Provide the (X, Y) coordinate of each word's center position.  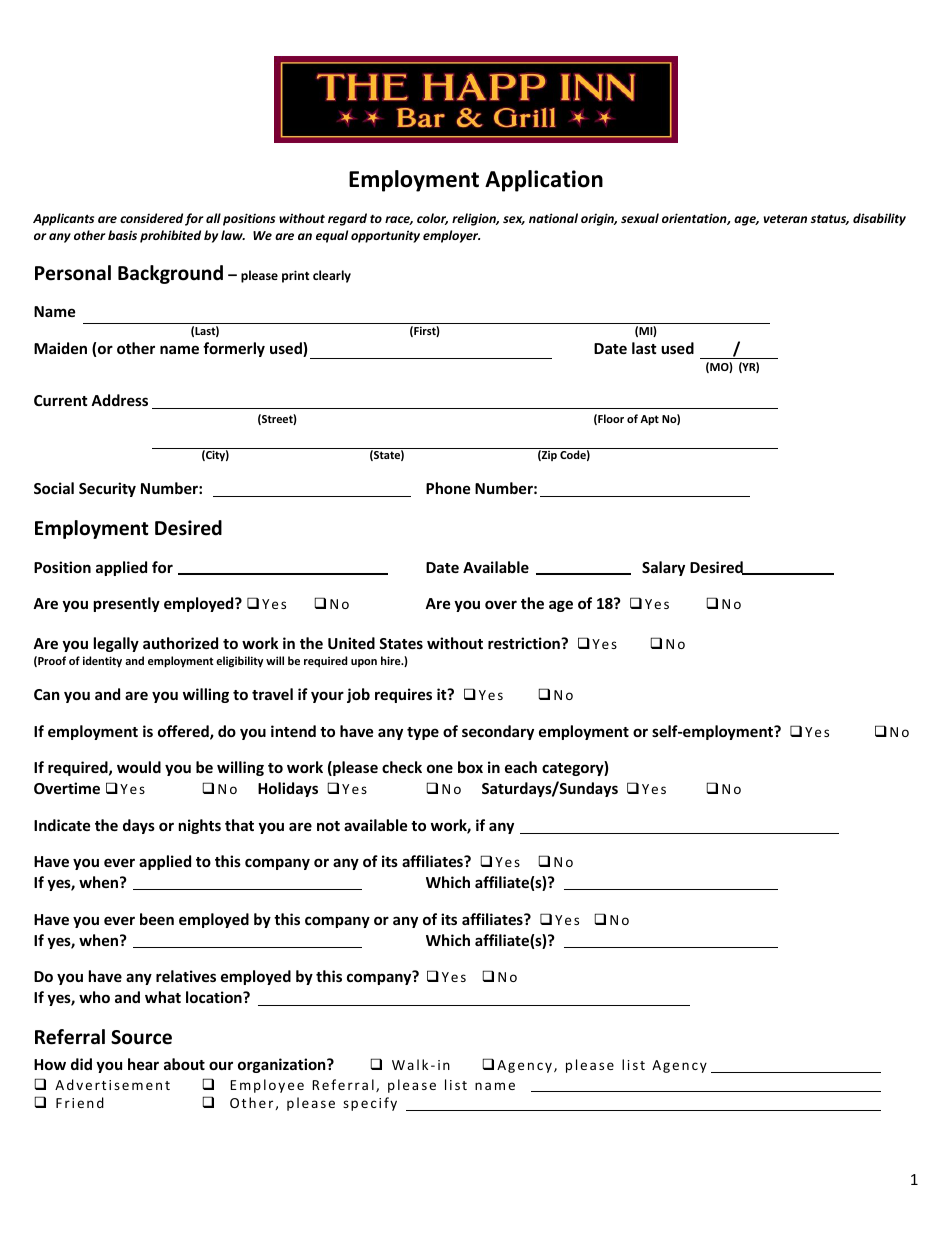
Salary (663, 568)
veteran (785, 219)
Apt (649, 420)
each (521, 767)
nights (200, 826)
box (470, 767)
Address (119, 400)
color (432, 219)
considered (151, 218)
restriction (525, 643)
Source (141, 1037)
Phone (448, 488)
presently (127, 604)
